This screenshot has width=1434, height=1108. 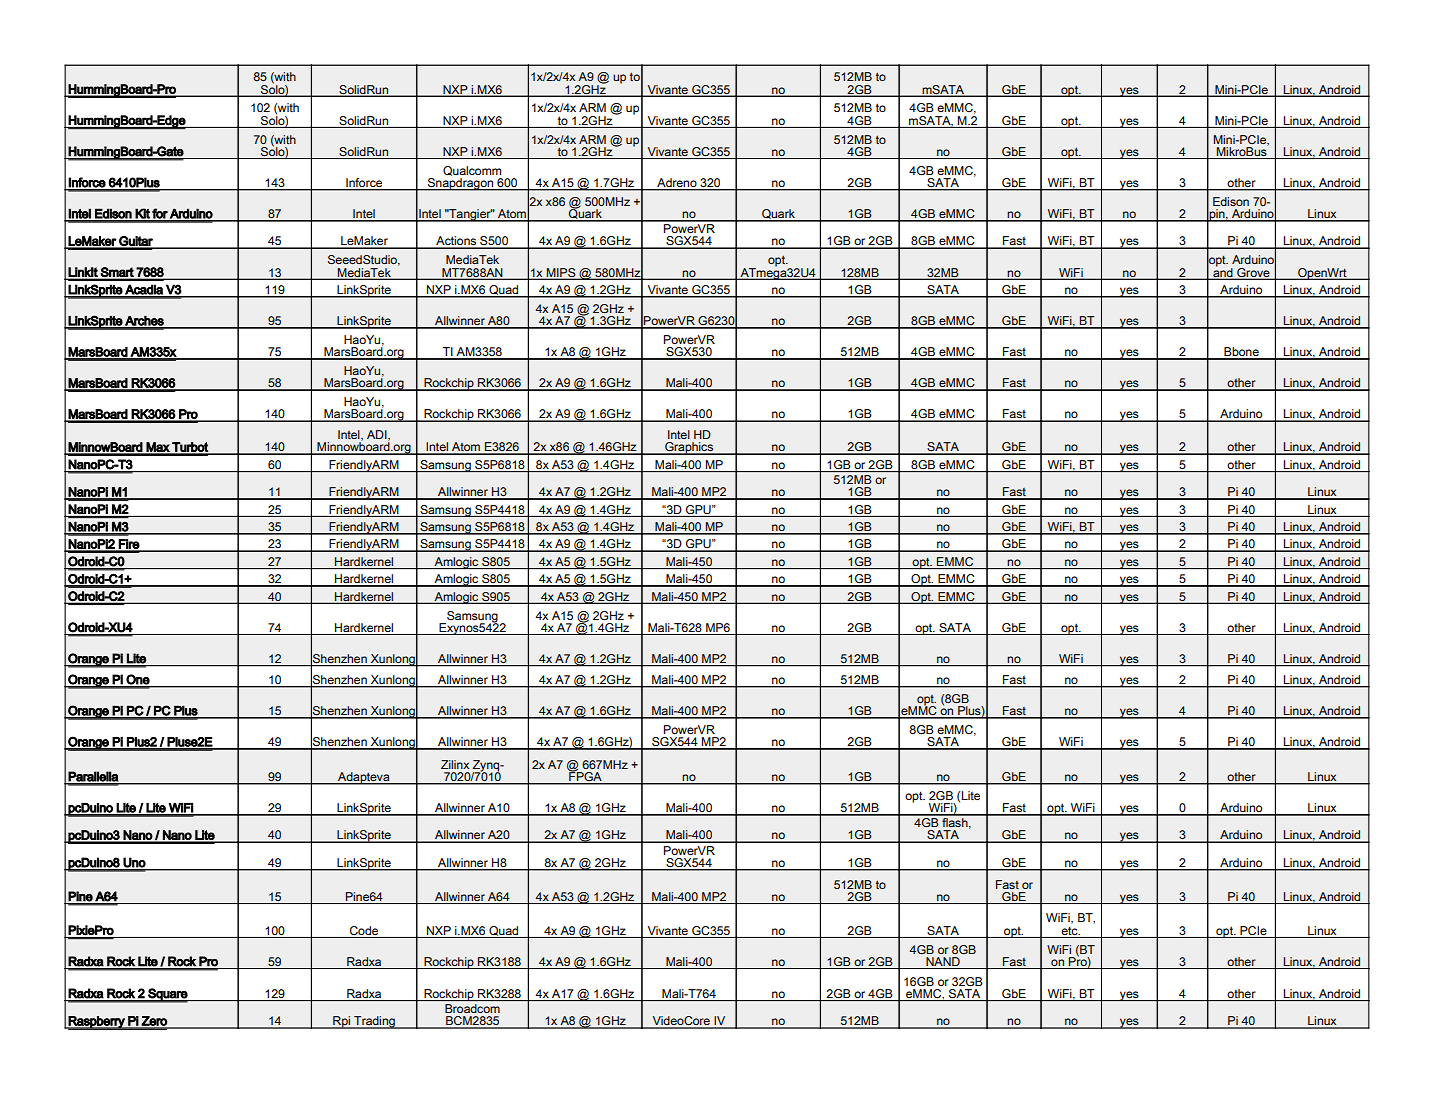 What do you see at coordinates (374, 1022) in the screenshot?
I see `Trading` at bounding box center [374, 1022].
